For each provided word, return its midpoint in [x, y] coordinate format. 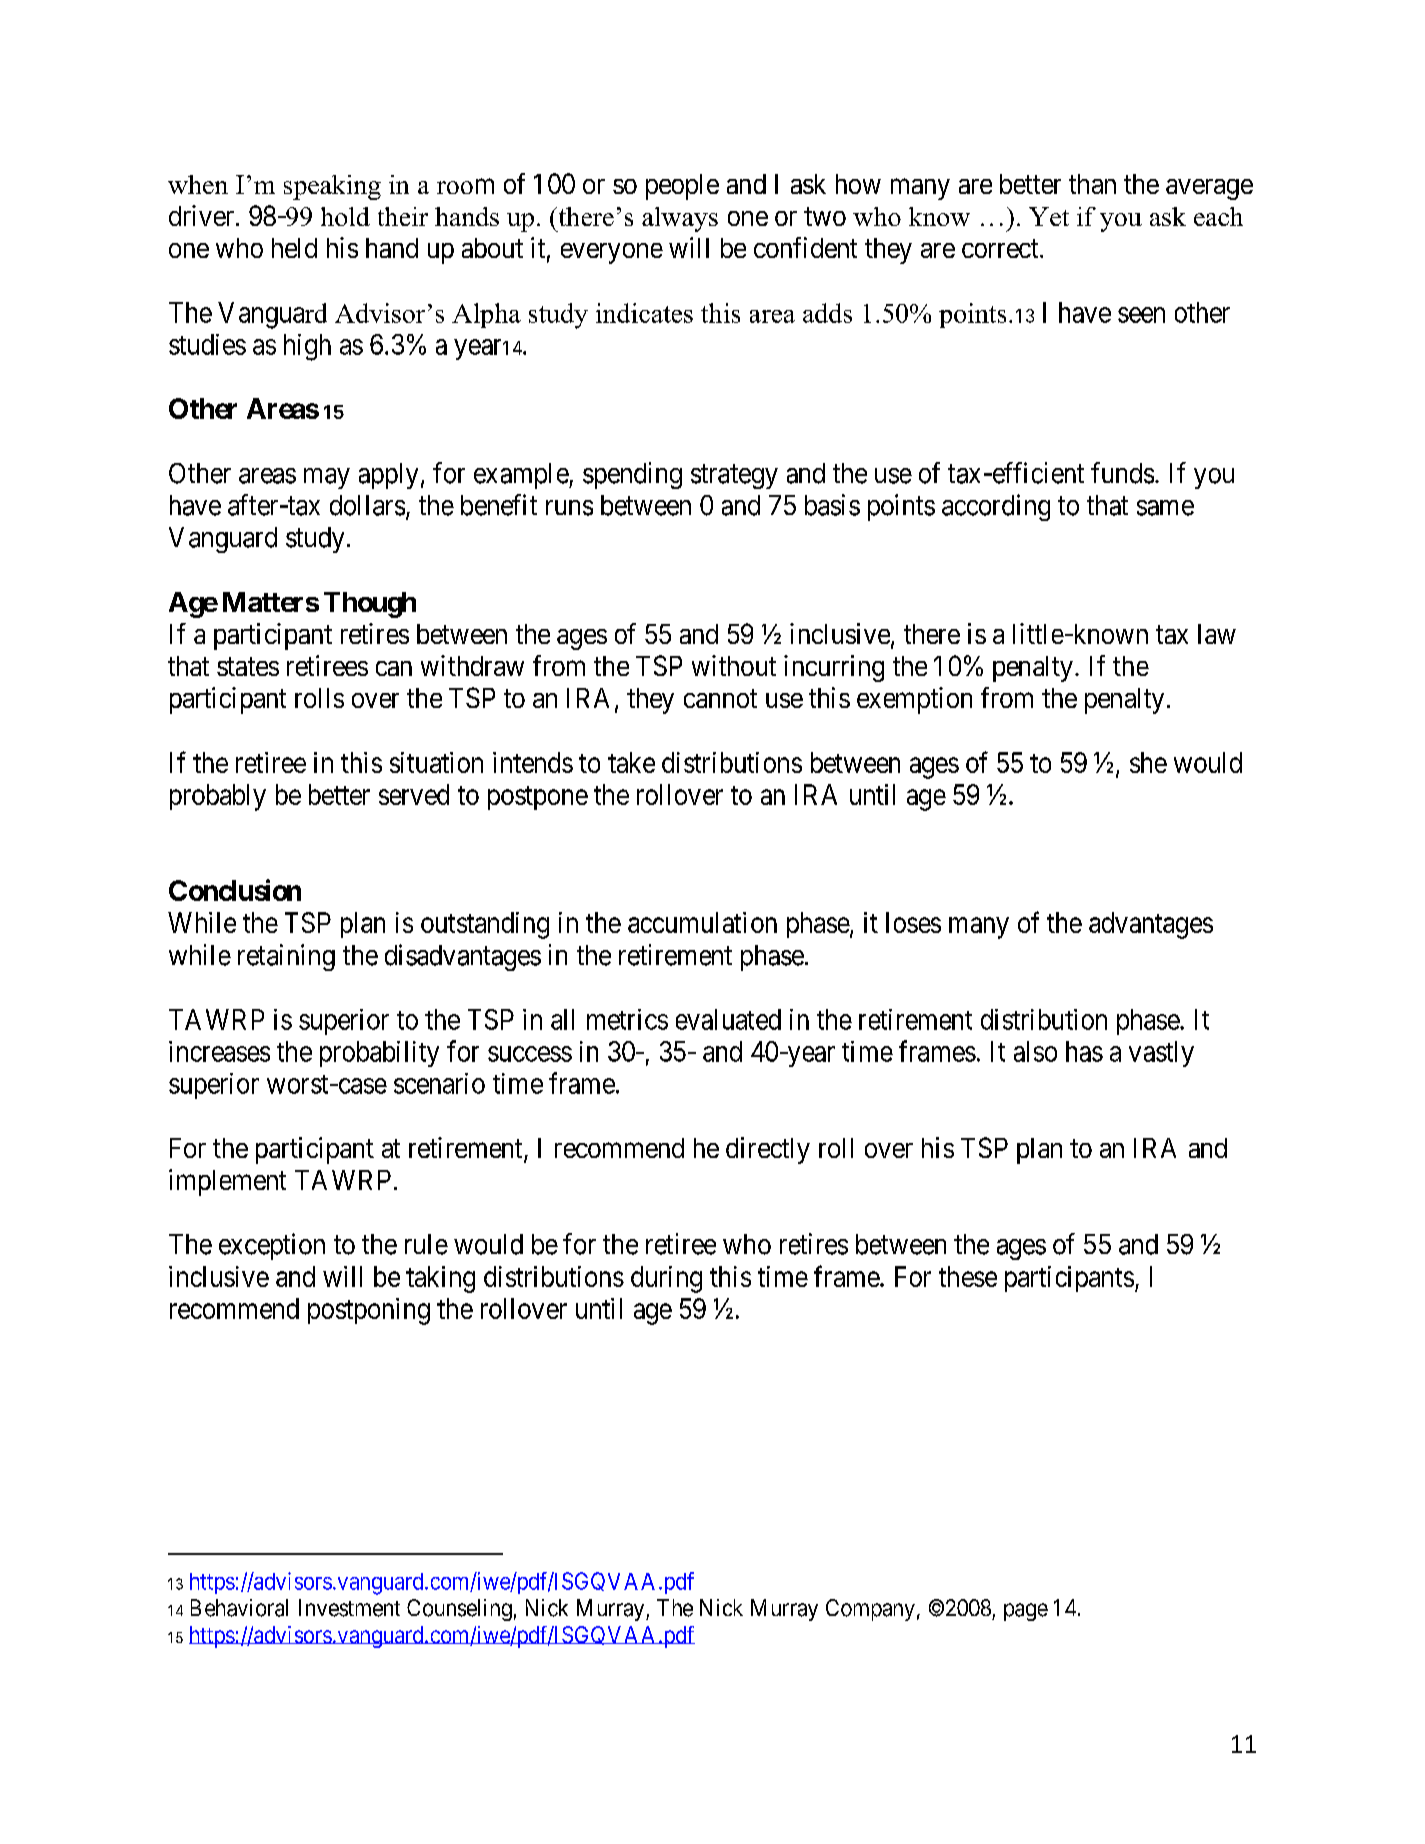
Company [870, 1610]
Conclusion [235, 890]
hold [345, 216]
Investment [349, 1608]
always [680, 219]
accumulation [702, 922]
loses [913, 922]
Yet [1049, 216]
